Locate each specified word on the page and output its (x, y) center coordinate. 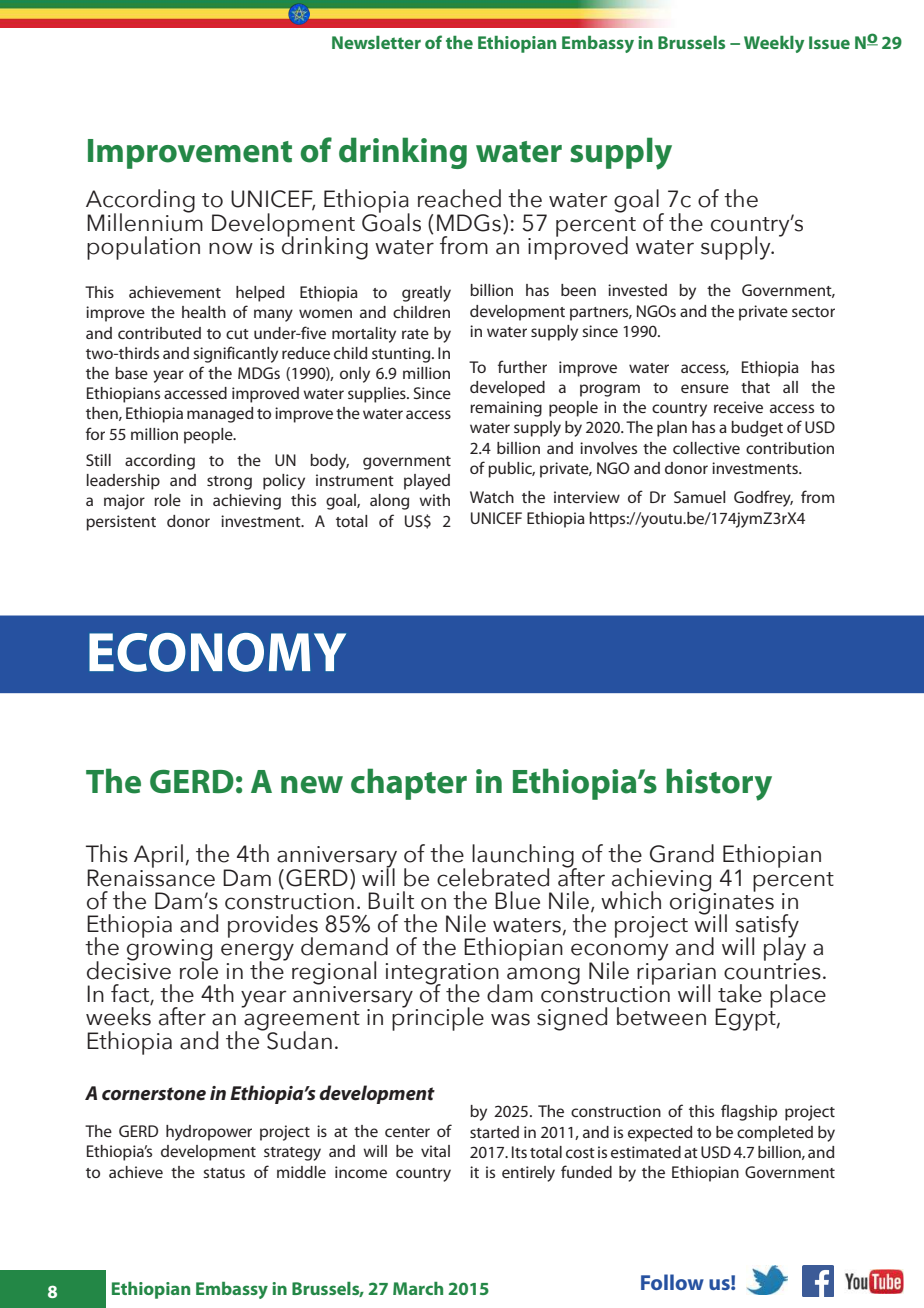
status (224, 1173)
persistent (121, 523)
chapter (409, 784)
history (719, 784)
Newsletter (376, 42)
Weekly (774, 44)
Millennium (145, 221)
